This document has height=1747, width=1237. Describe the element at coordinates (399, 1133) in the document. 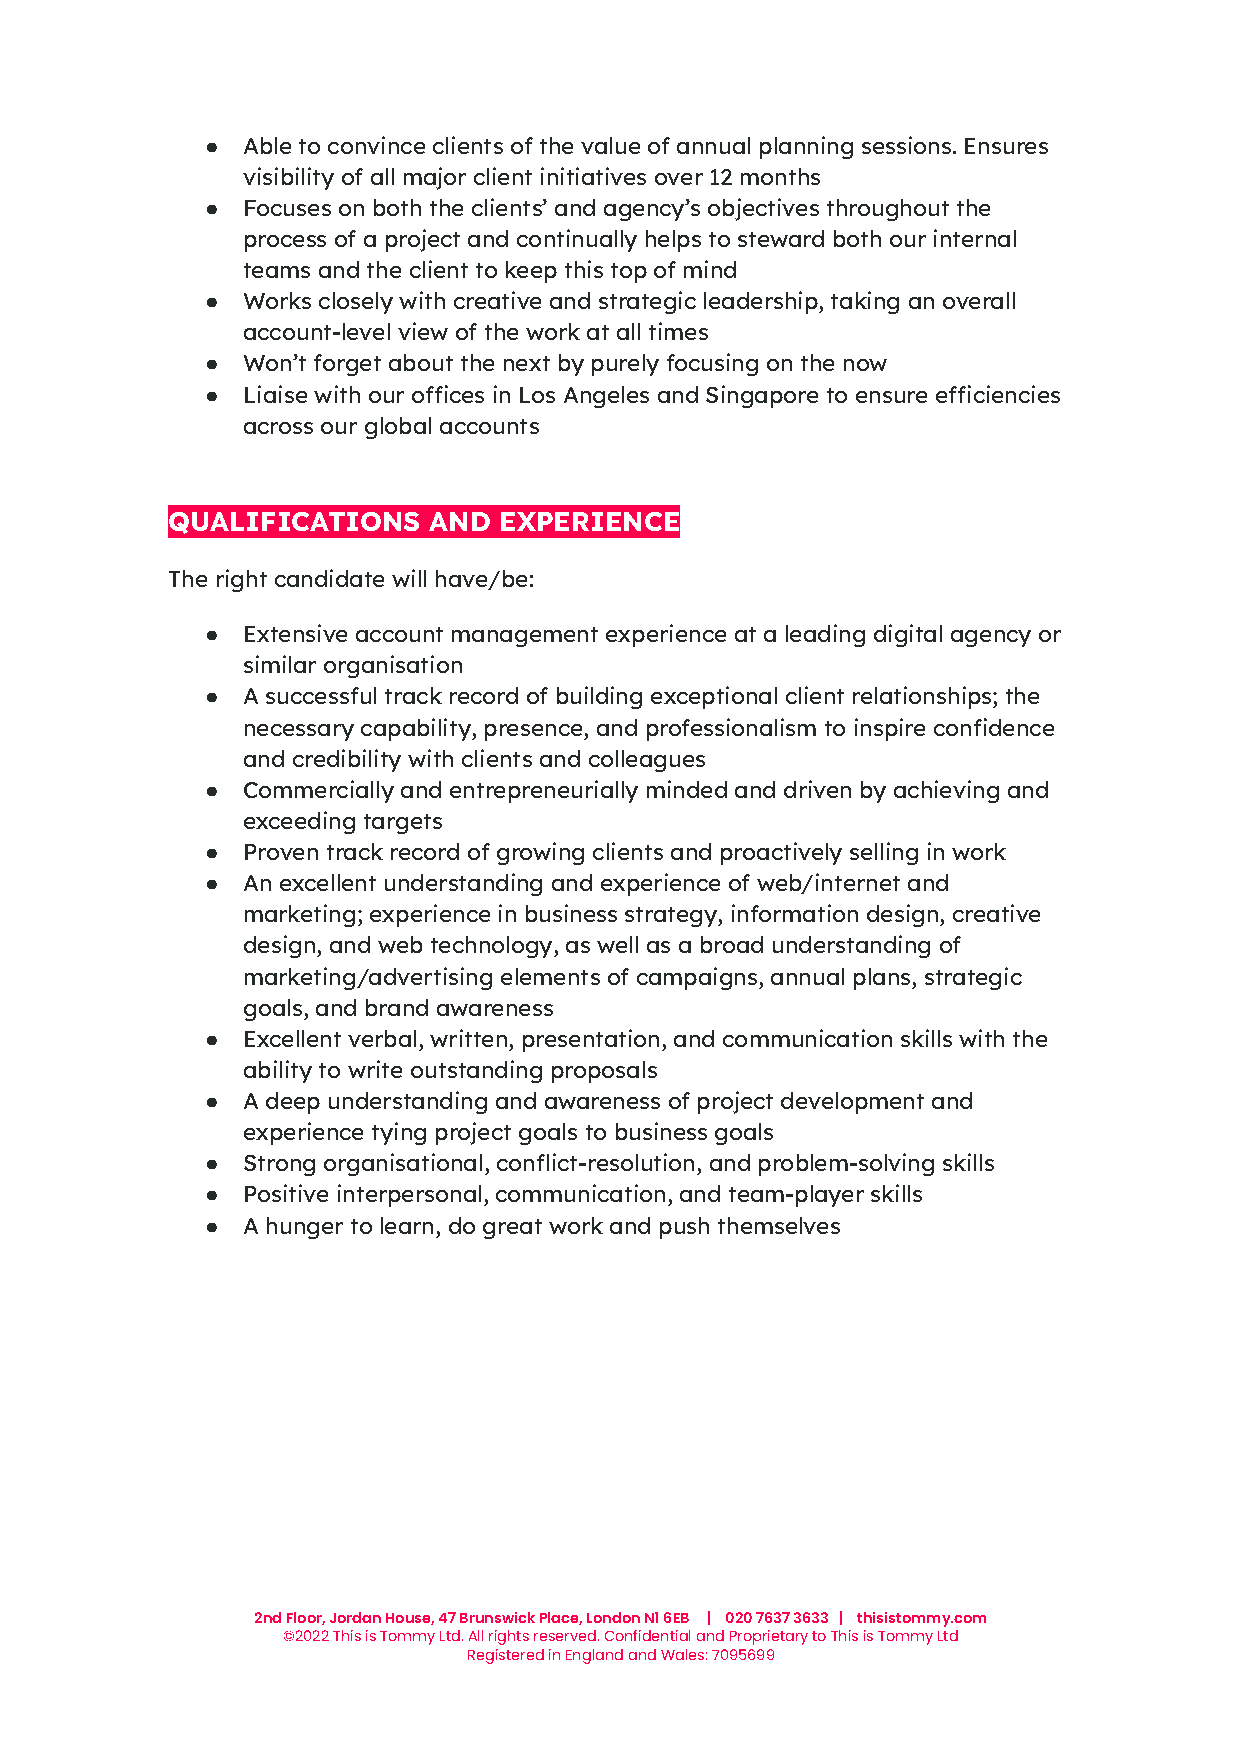

I see `tying` at that location.
